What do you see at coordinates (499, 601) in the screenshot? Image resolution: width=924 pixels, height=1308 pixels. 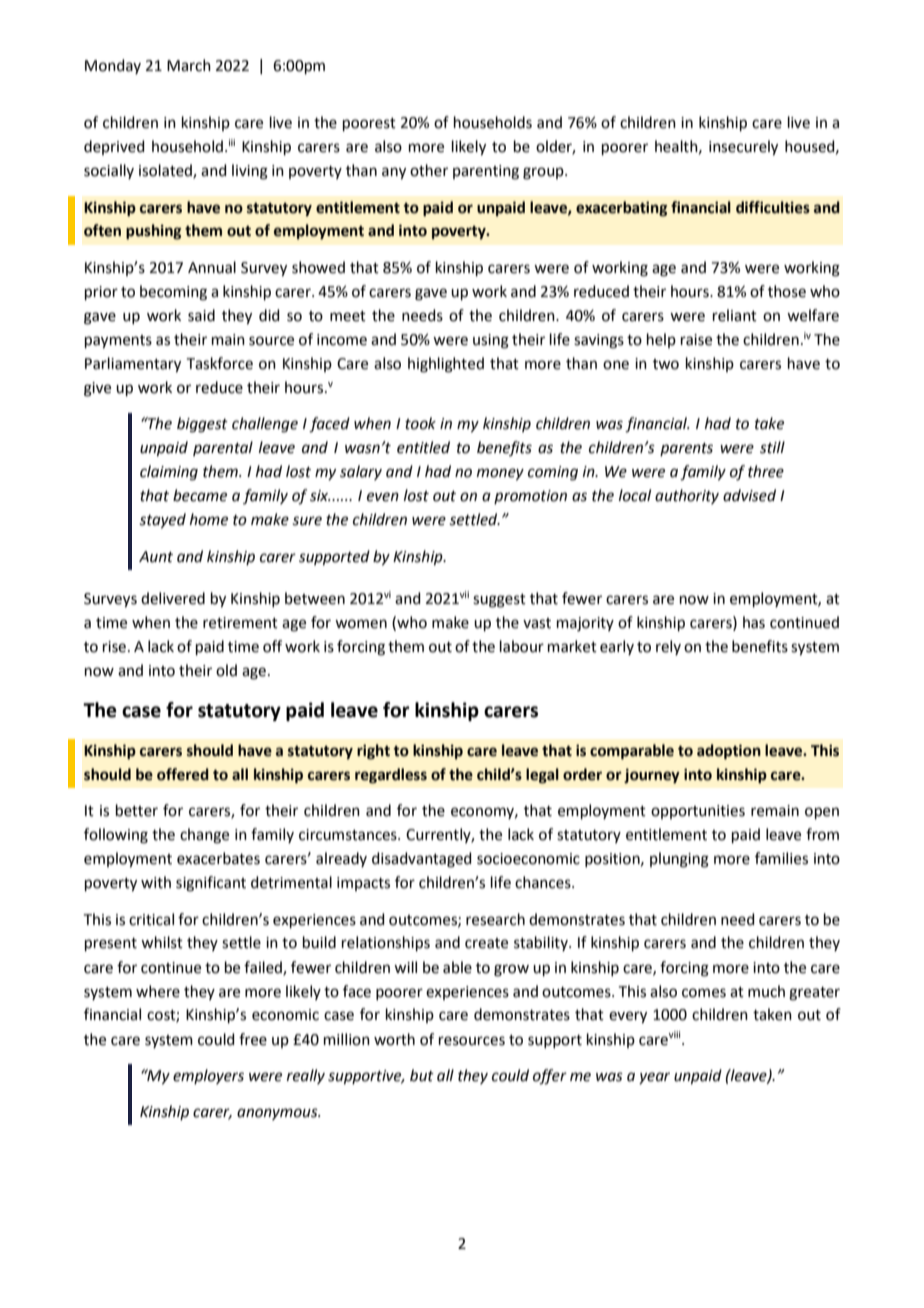 I see `suggest` at bounding box center [499, 601].
